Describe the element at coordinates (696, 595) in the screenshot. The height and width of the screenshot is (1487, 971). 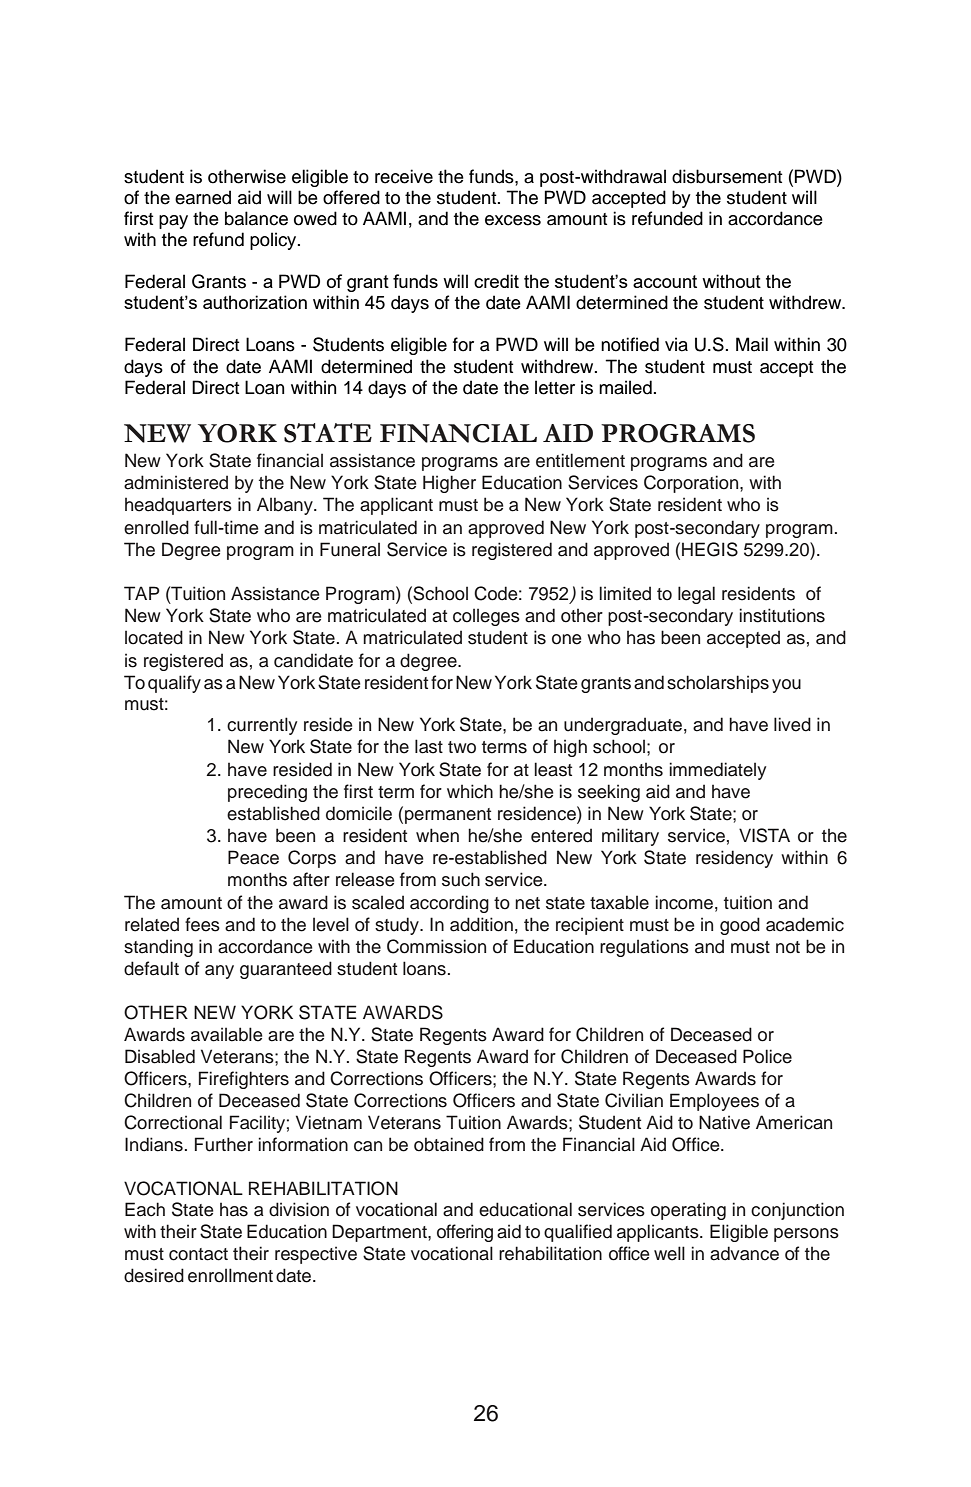
I see `legal` at that location.
